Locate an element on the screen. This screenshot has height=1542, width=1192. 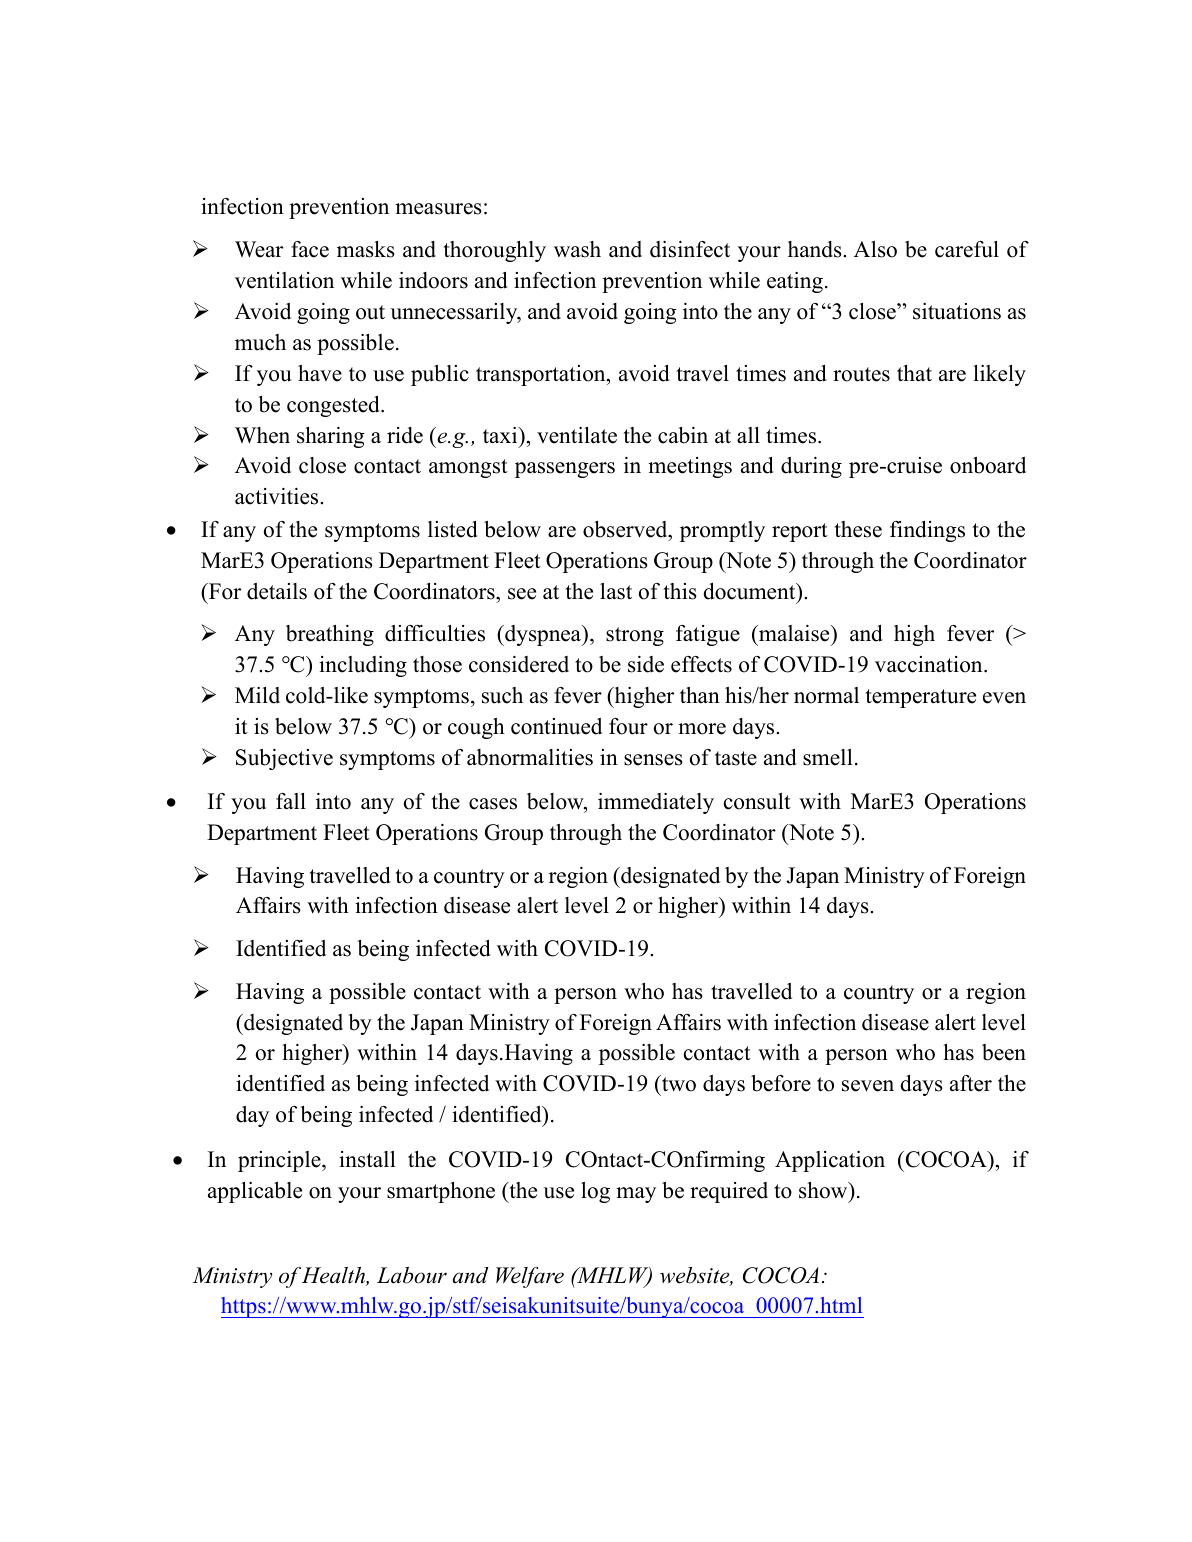
wash is located at coordinates (577, 249).
